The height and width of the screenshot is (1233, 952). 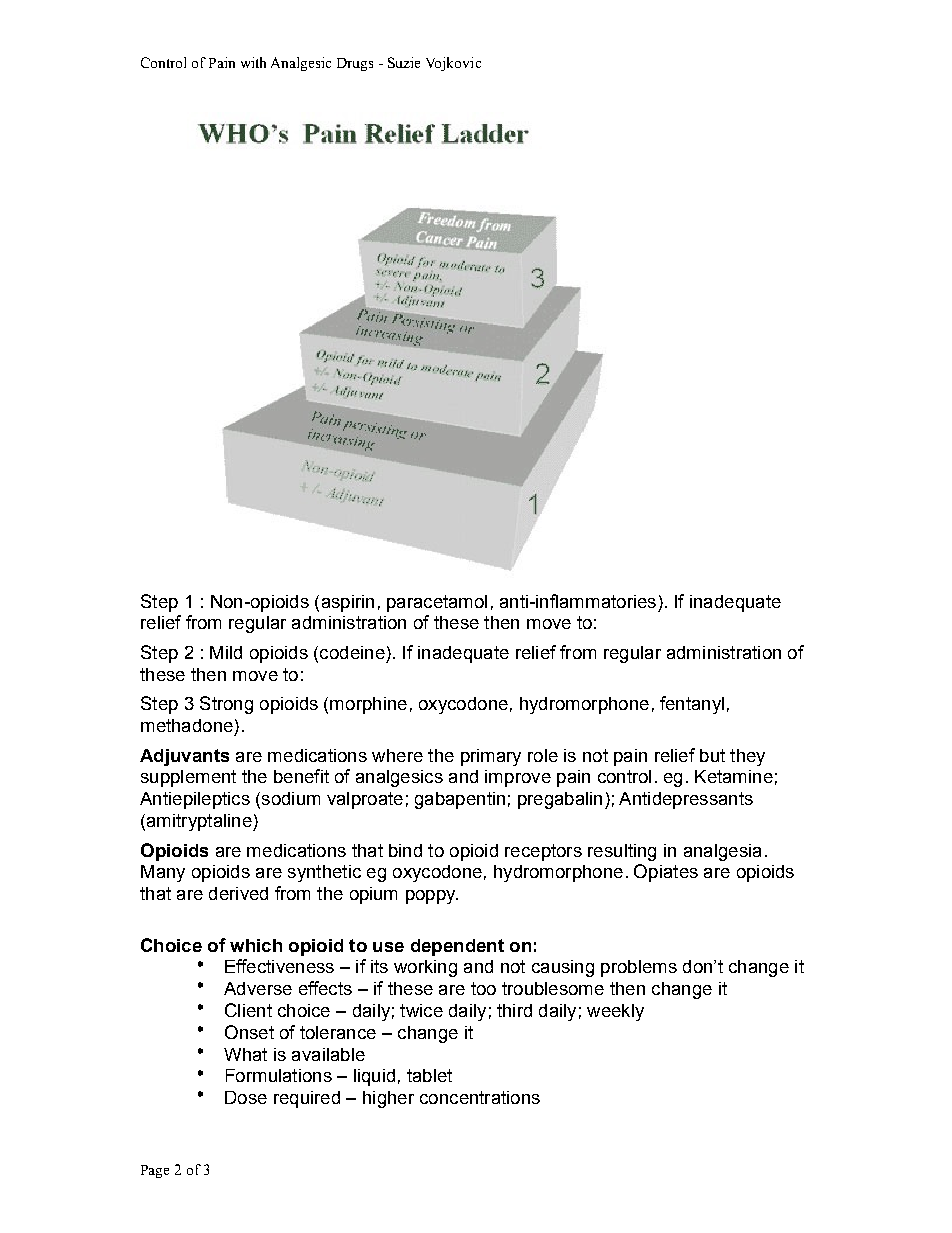 What do you see at coordinates (437, 603) in the screenshot?
I see `paracetamol` at bounding box center [437, 603].
